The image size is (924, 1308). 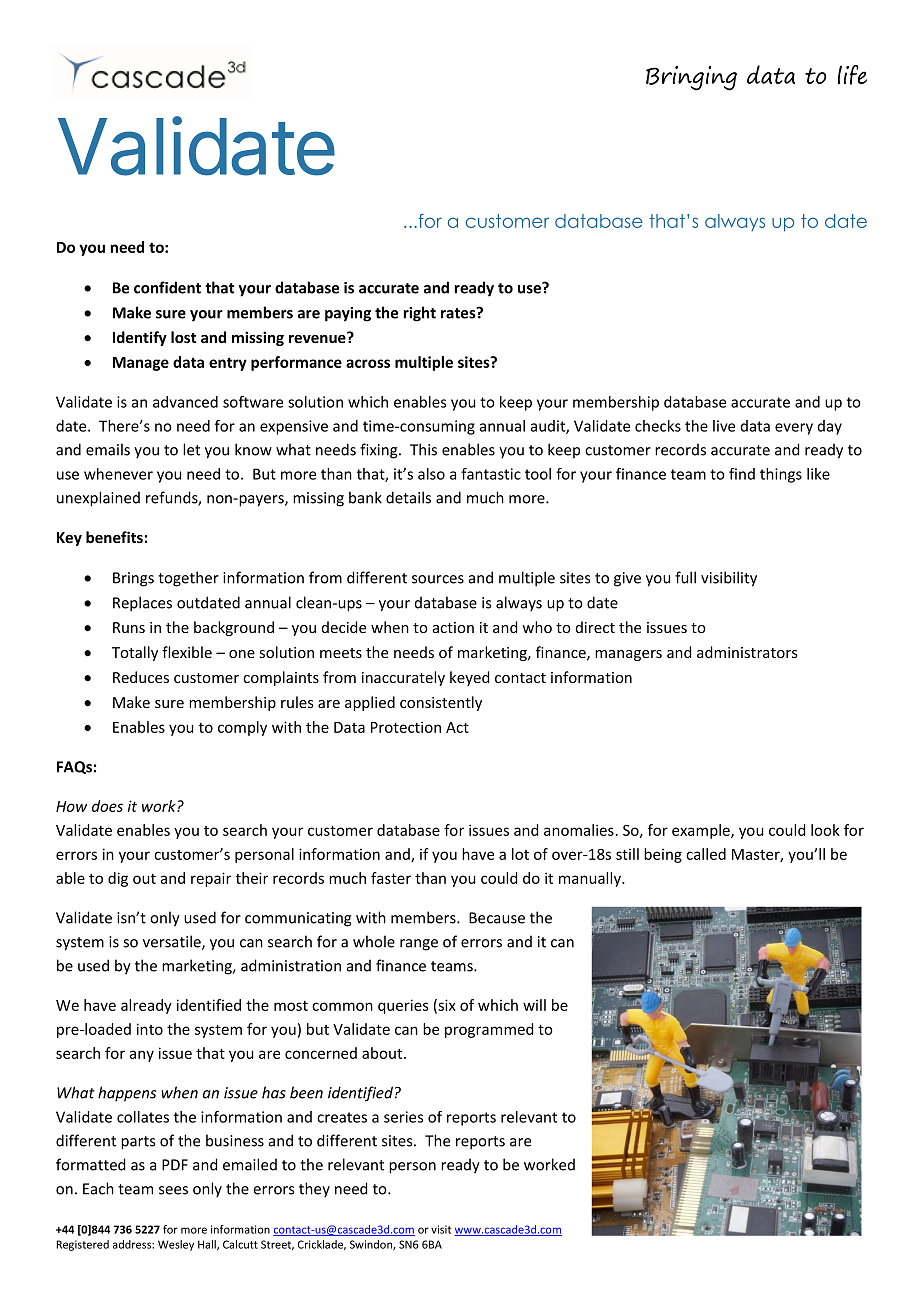 What do you see at coordinates (691, 78) in the screenshot?
I see `Bringing` at bounding box center [691, 78].
